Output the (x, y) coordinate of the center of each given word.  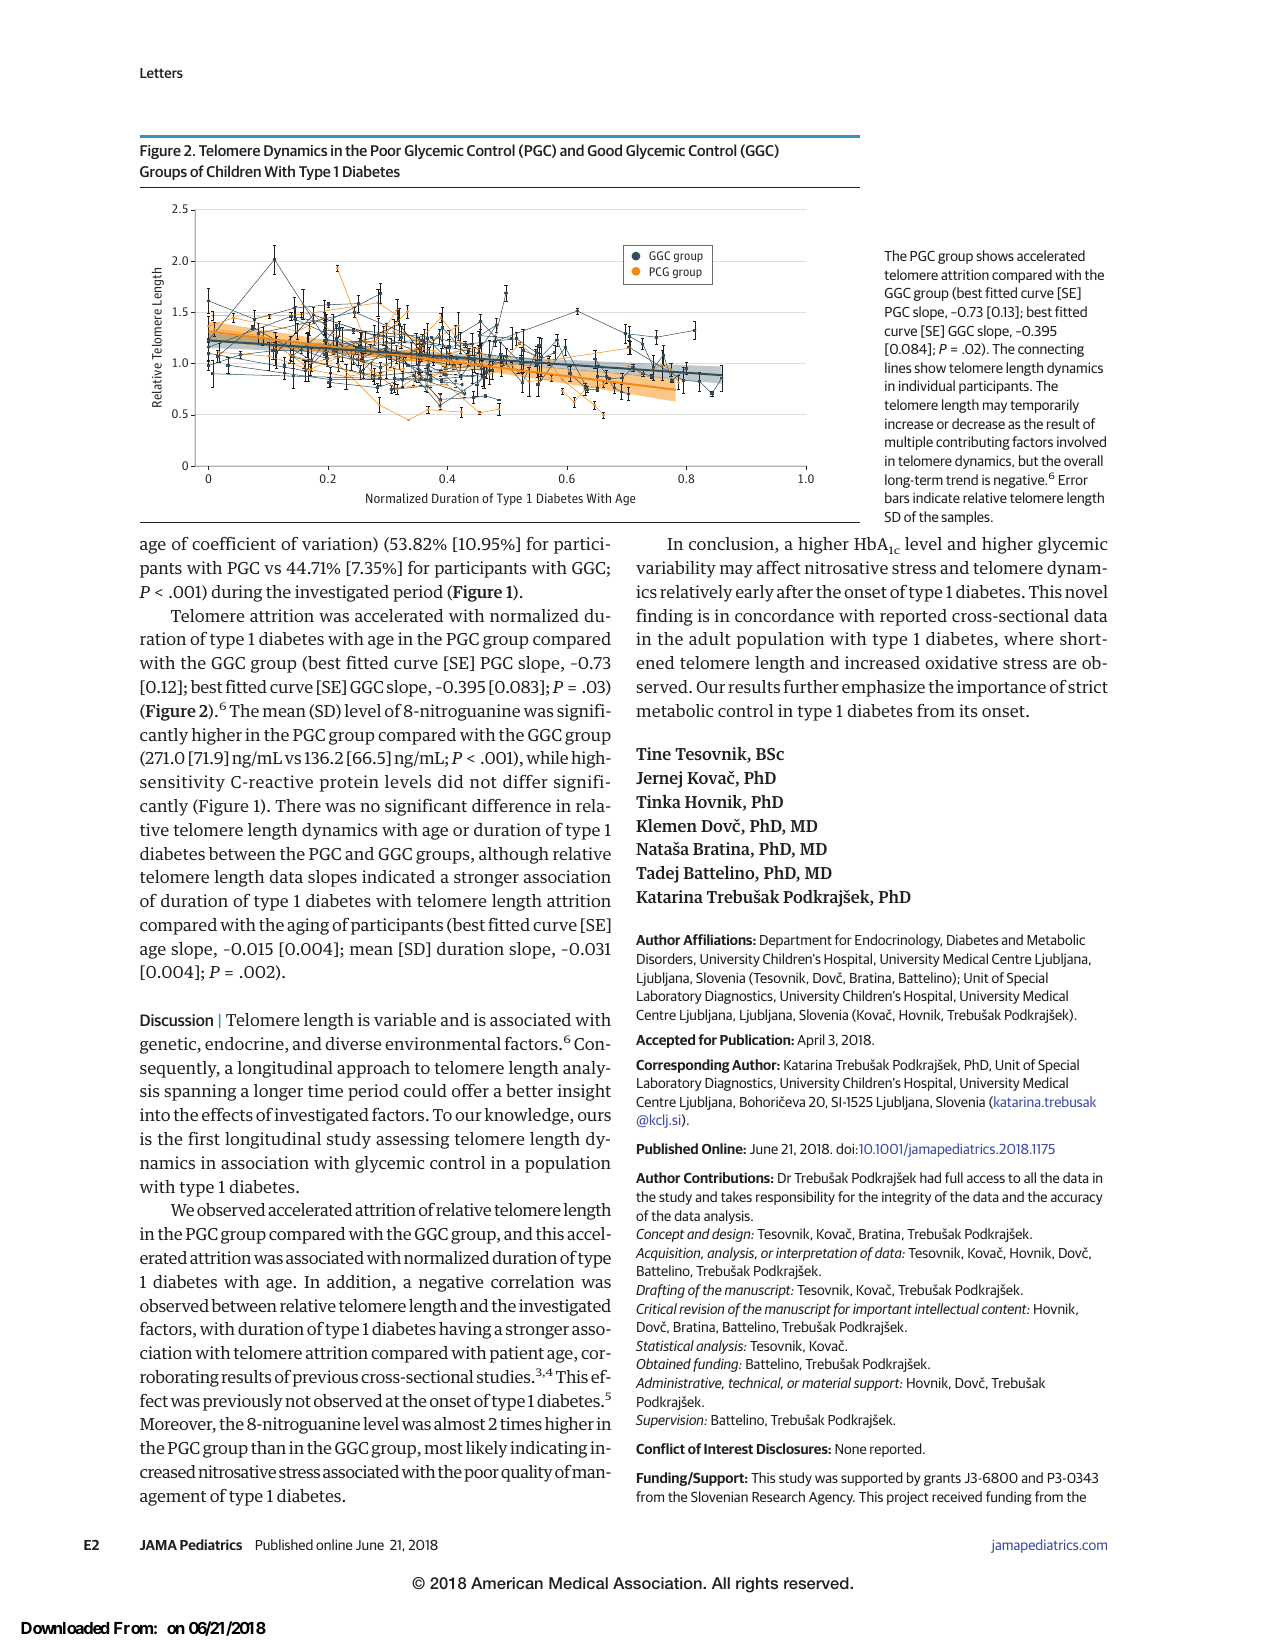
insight (584, 1092)
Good (605, 150)
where (1029, 638)
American (507, 1583)
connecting (1051, 350)
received (957, 1496)
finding (664, 617)
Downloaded (65, 1628)
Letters (161, 73)
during (237, 593)
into (155, 1114)
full (954, 1177)
